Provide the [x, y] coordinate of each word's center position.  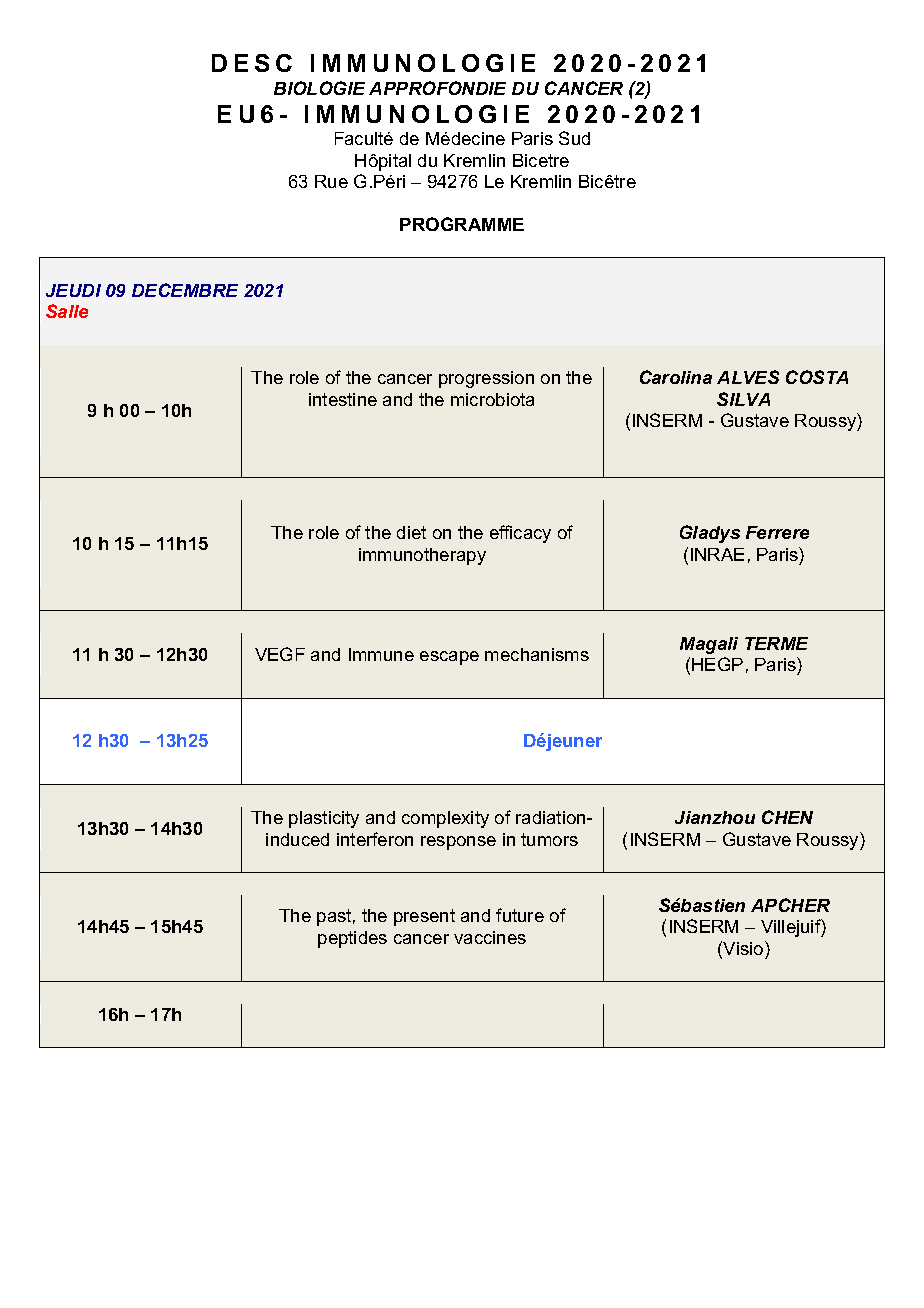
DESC [252, 63]
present [424, 917]
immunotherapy [422, 556]
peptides [352, 939]
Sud [574, 138]
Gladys [710, 534]
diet [411, 532]
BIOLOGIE [319, 88]
